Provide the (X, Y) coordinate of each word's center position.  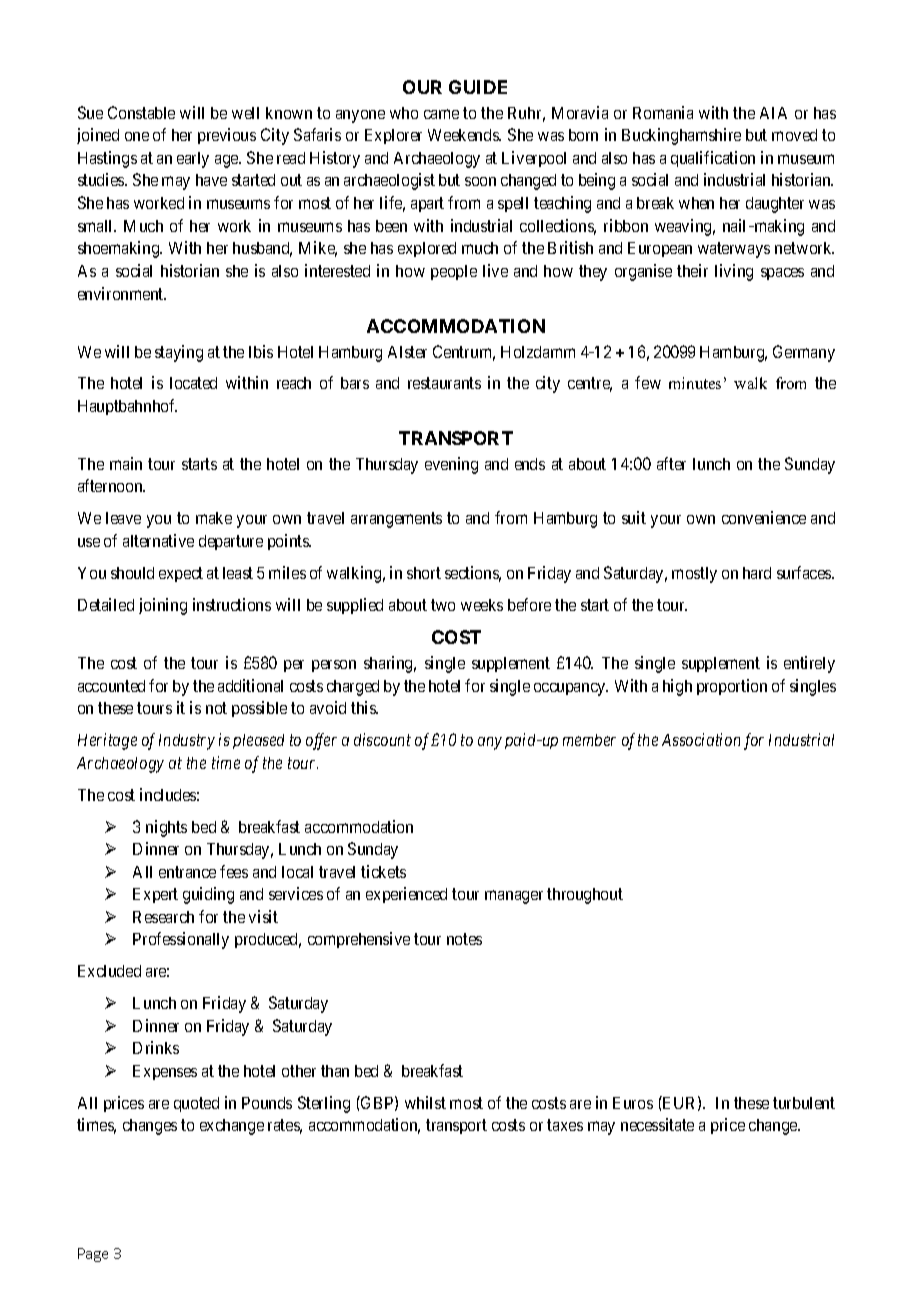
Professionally (181, 940)
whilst (425, 1102)
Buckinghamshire (681, 136)
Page (93, 1255)
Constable (141, 112)
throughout (585, 896)
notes (464, 939)
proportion (732, 687)
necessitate (657, 1124)
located (193, 383)
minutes (695, 383)
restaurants (444, 383)
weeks (482, 605)
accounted (111, 686)
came (441, 114)
